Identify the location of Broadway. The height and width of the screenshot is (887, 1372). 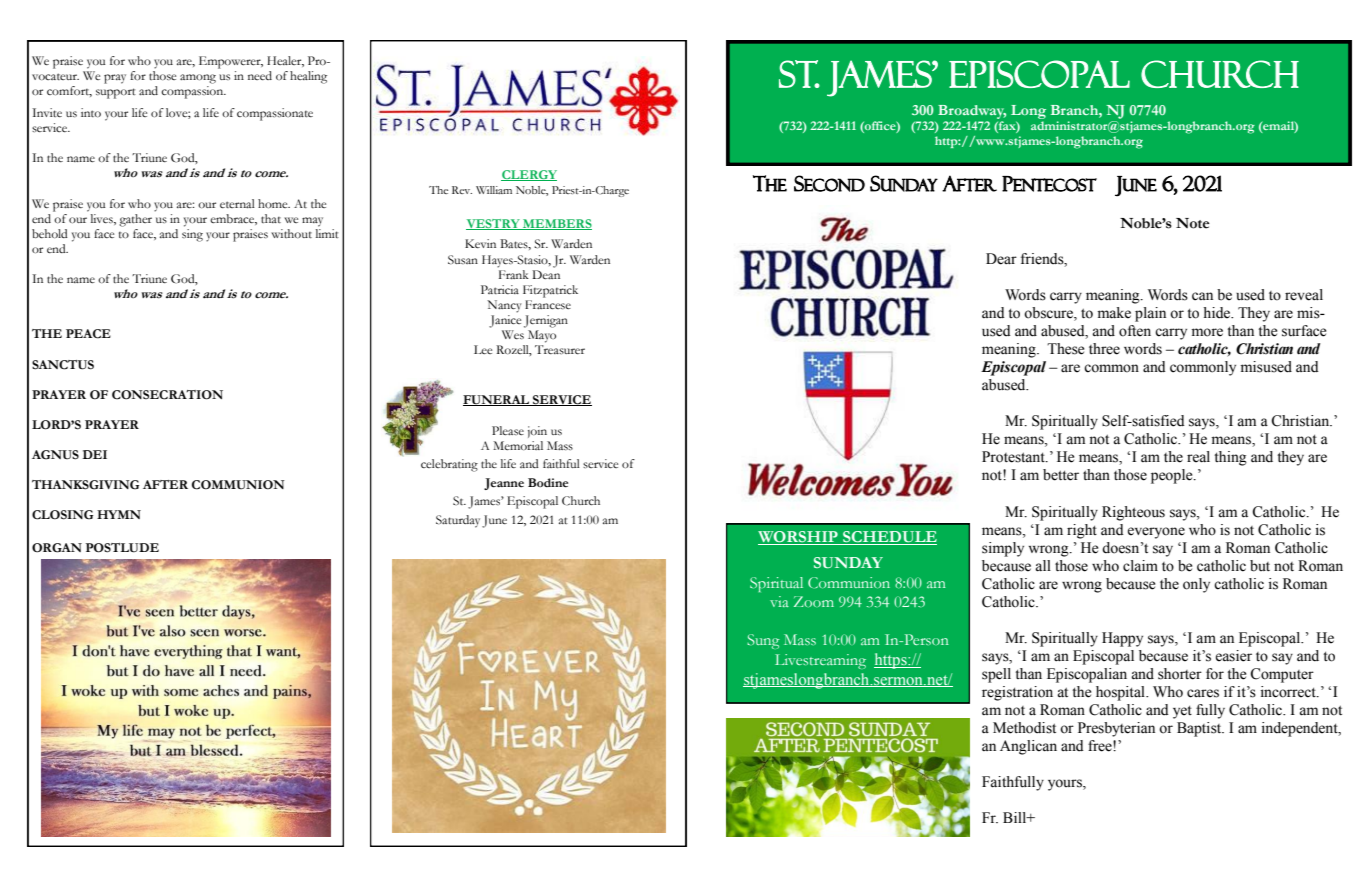
(972, 112).
